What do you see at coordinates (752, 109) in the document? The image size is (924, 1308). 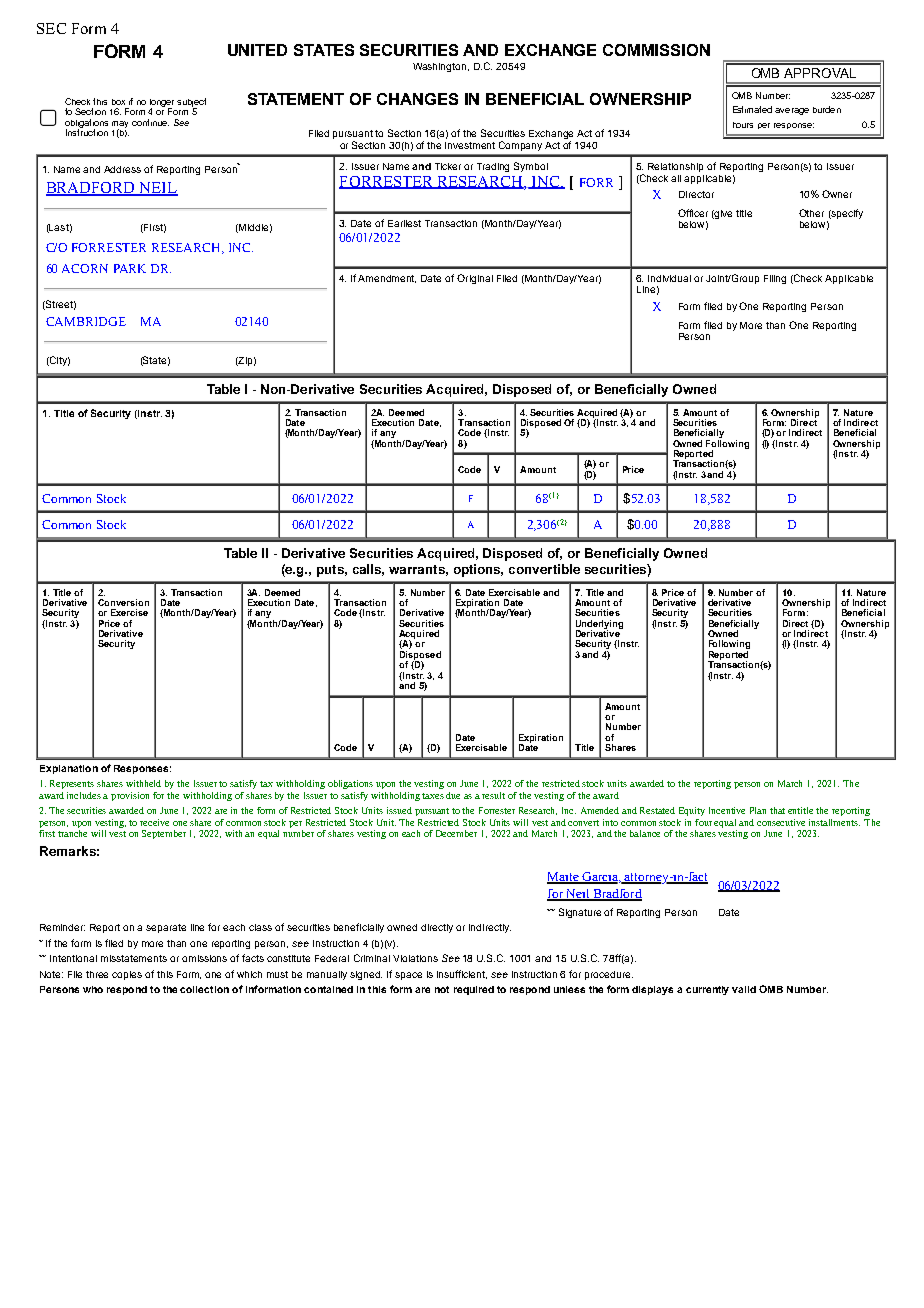 I see `Estimated` at bounding box center [752, 109].
